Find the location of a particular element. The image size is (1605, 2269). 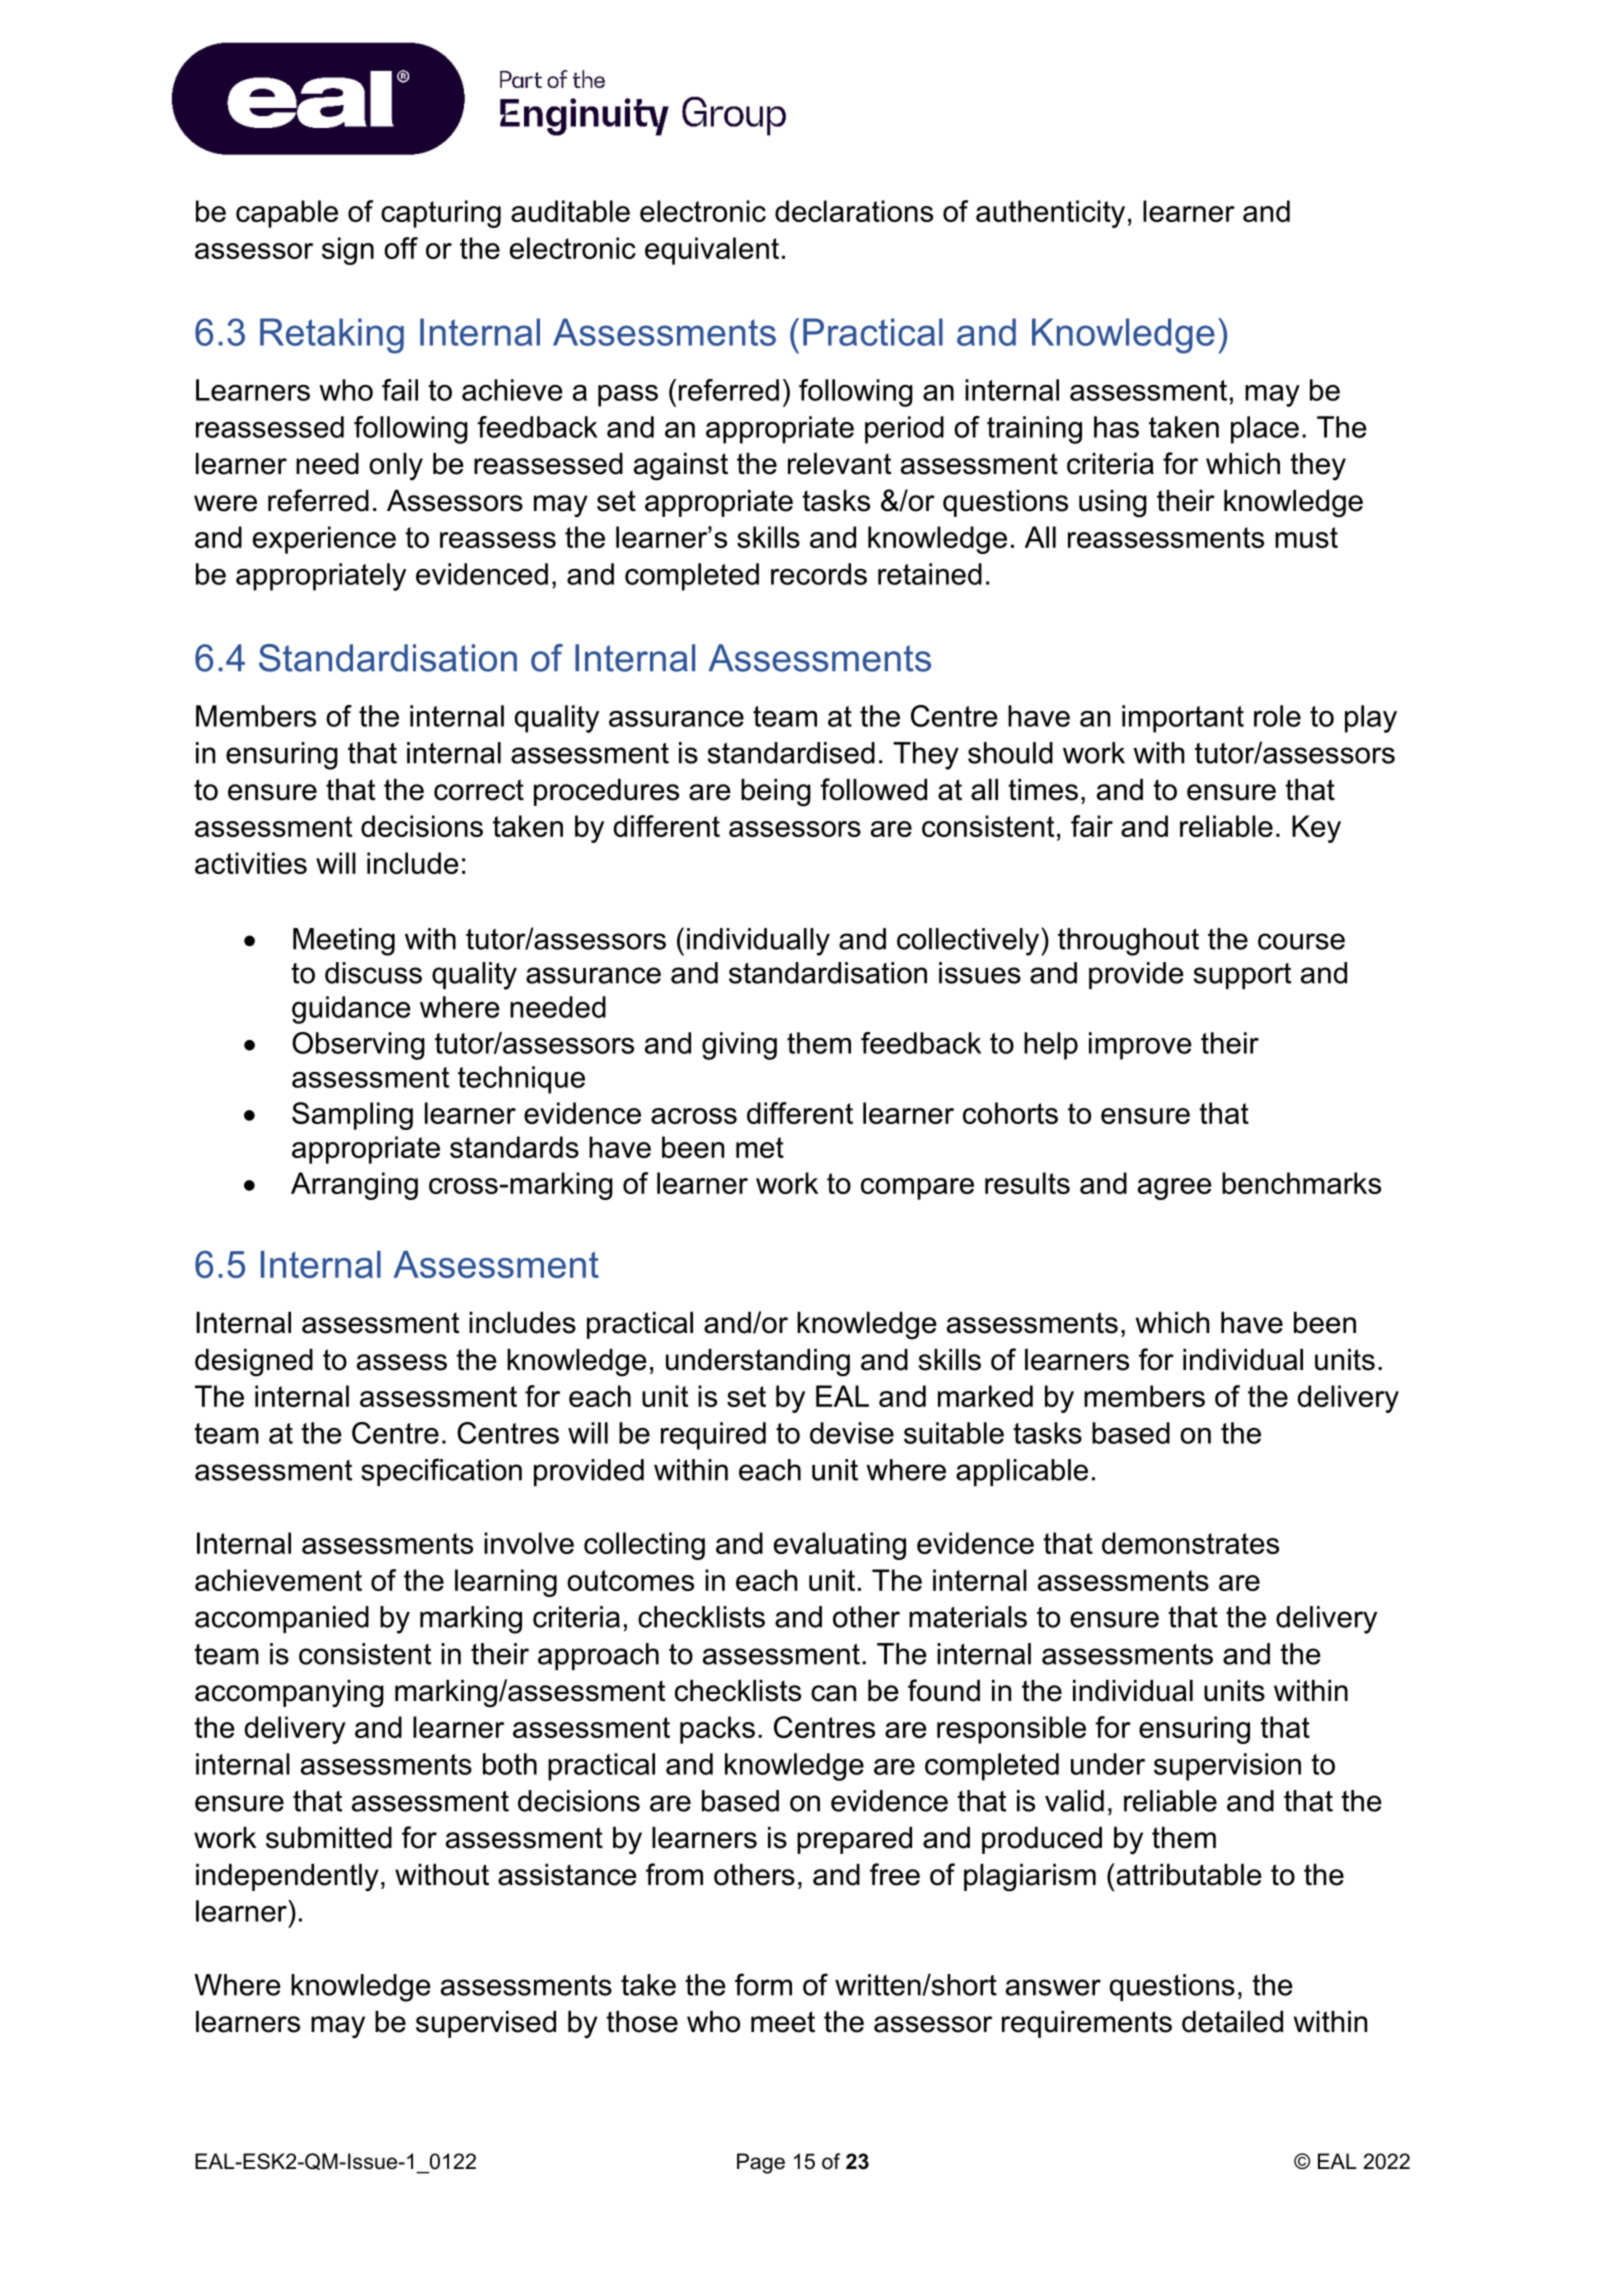

Page is located at coordinates (761, 2163).
